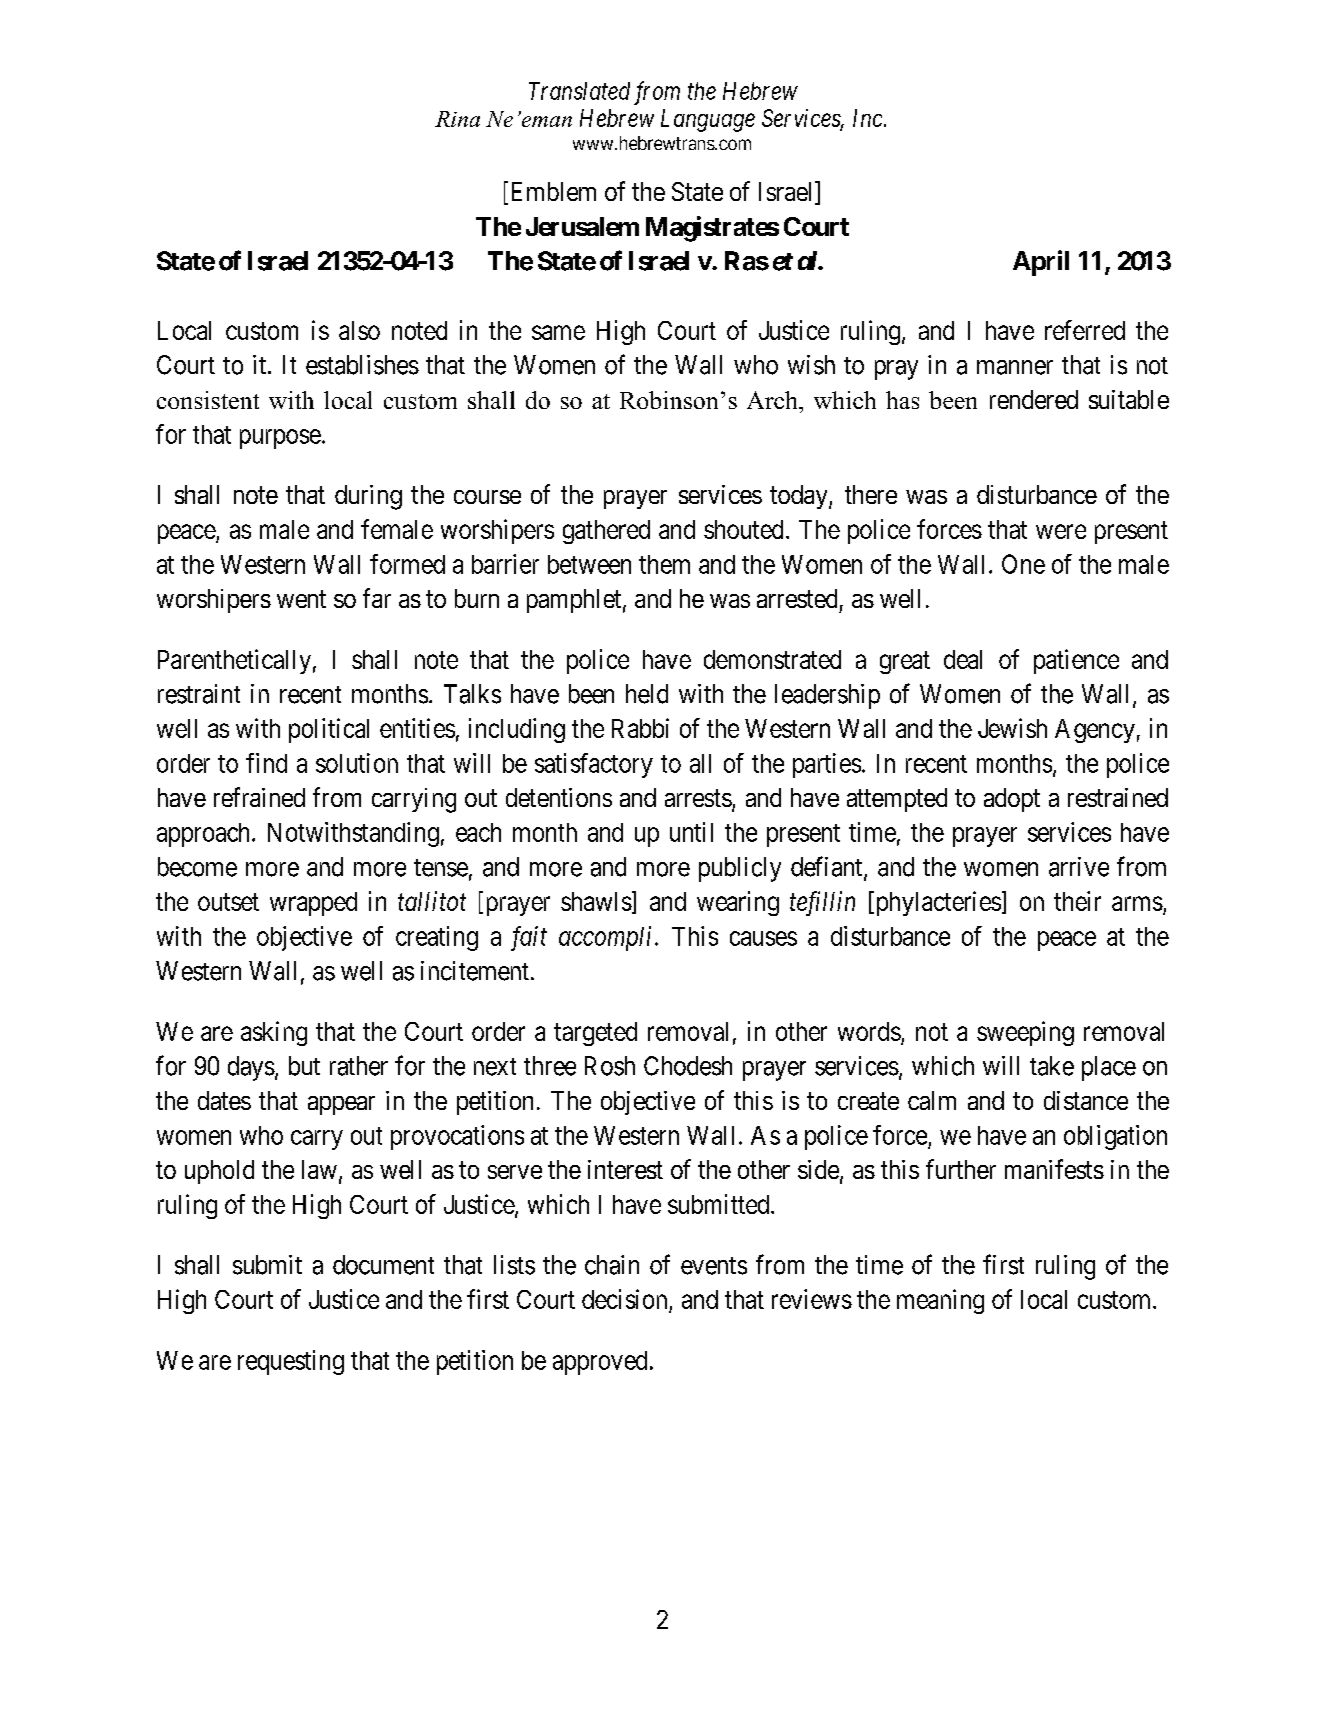  What do you see at coordinates (1095, 731) in the document?
I see `Agency` at bounding box center [1095, 731].
